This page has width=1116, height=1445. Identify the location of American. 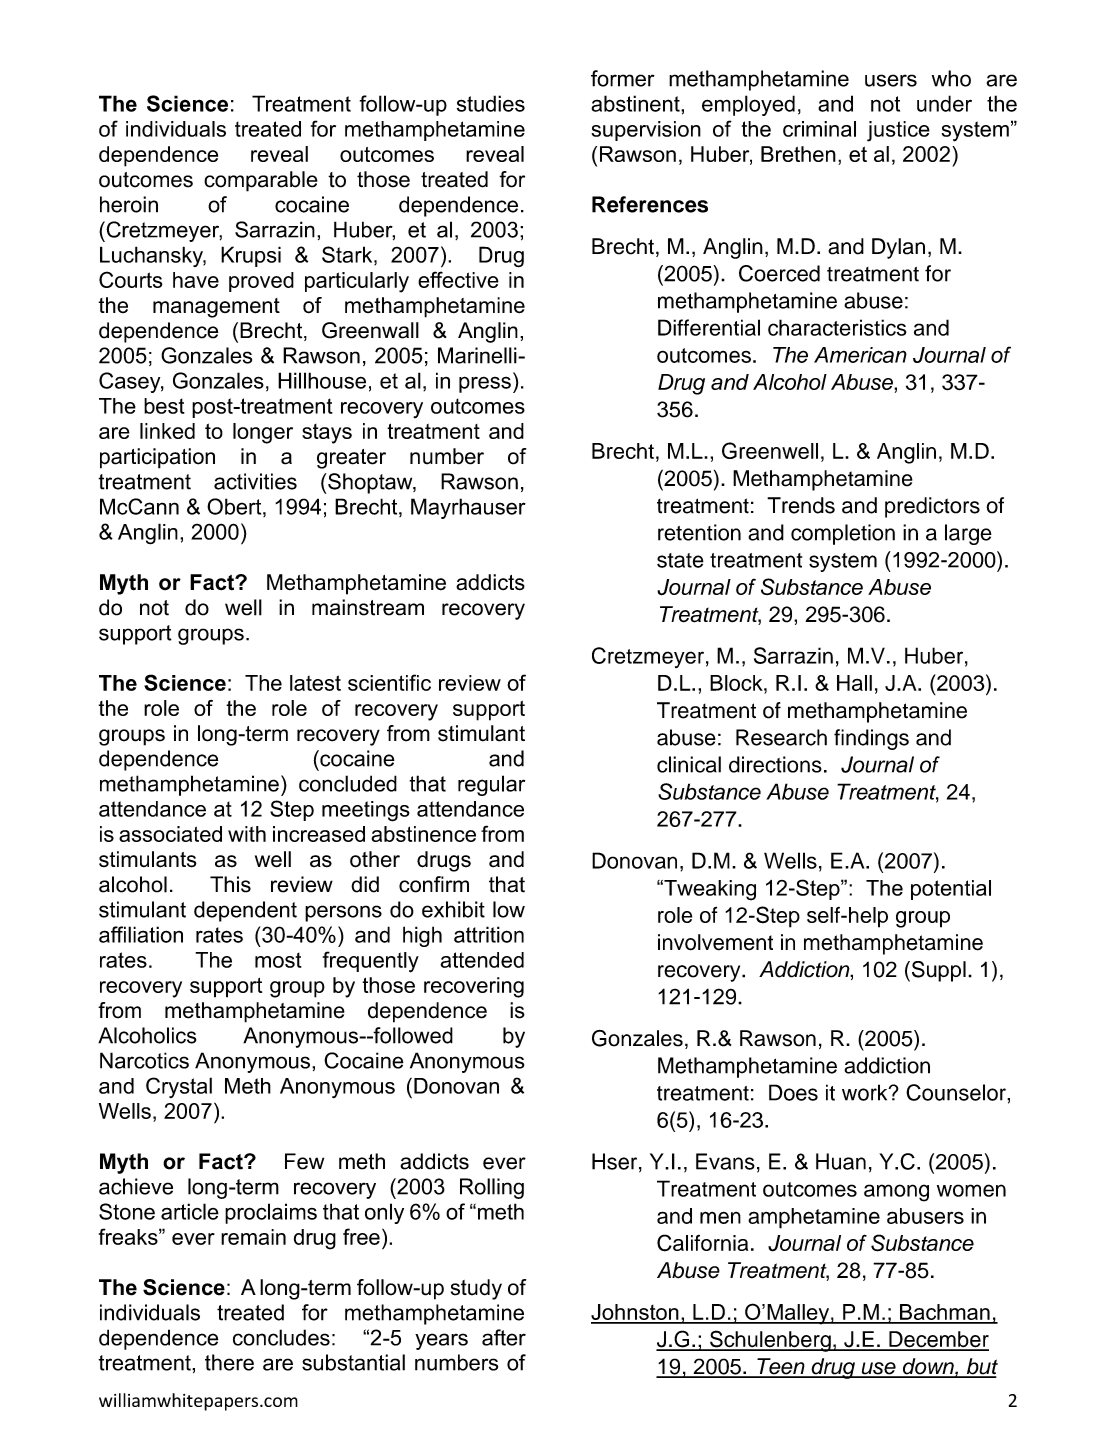
(860, 355).
